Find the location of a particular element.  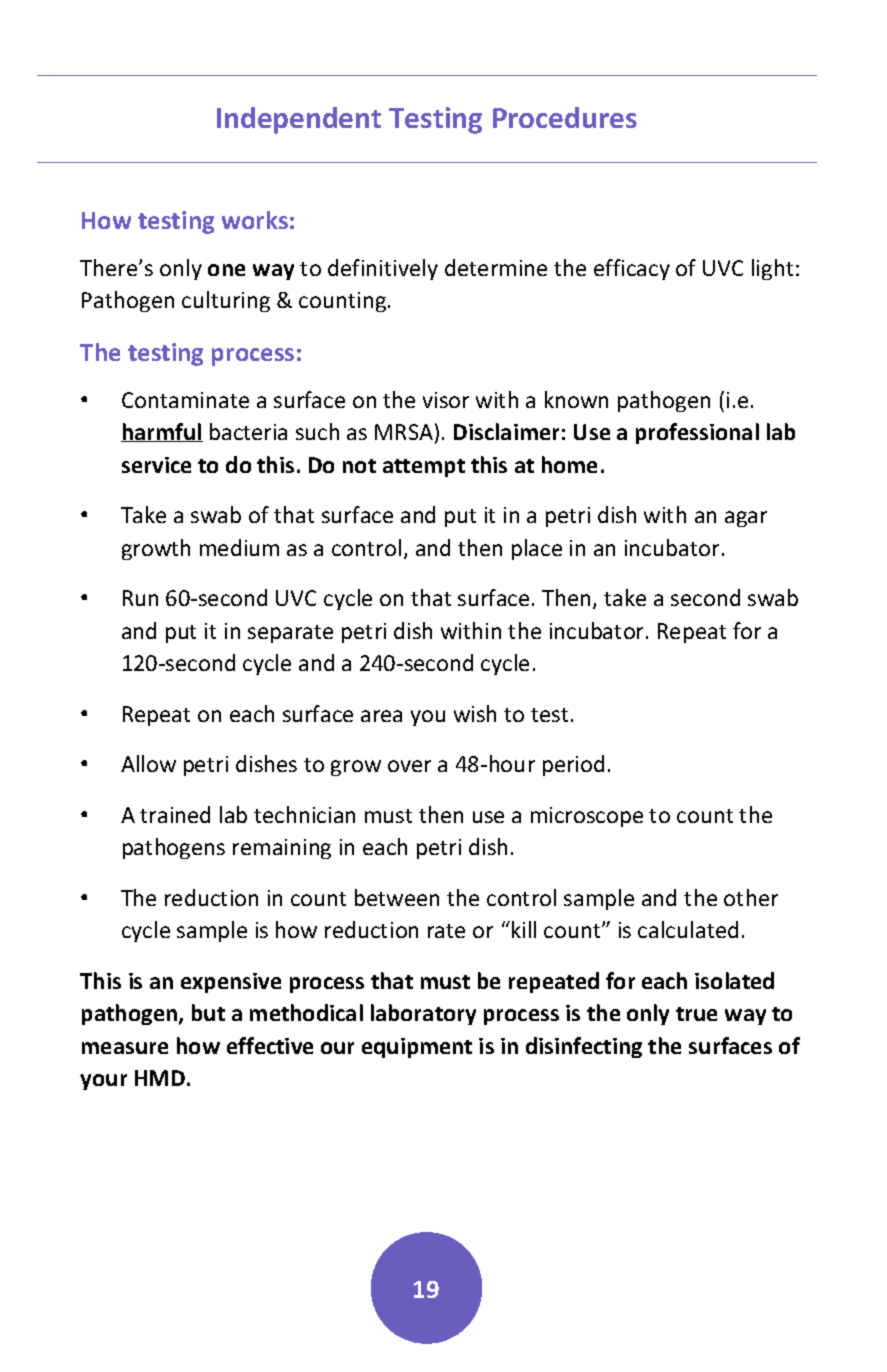

agar is located at coordinates (746, 519).
